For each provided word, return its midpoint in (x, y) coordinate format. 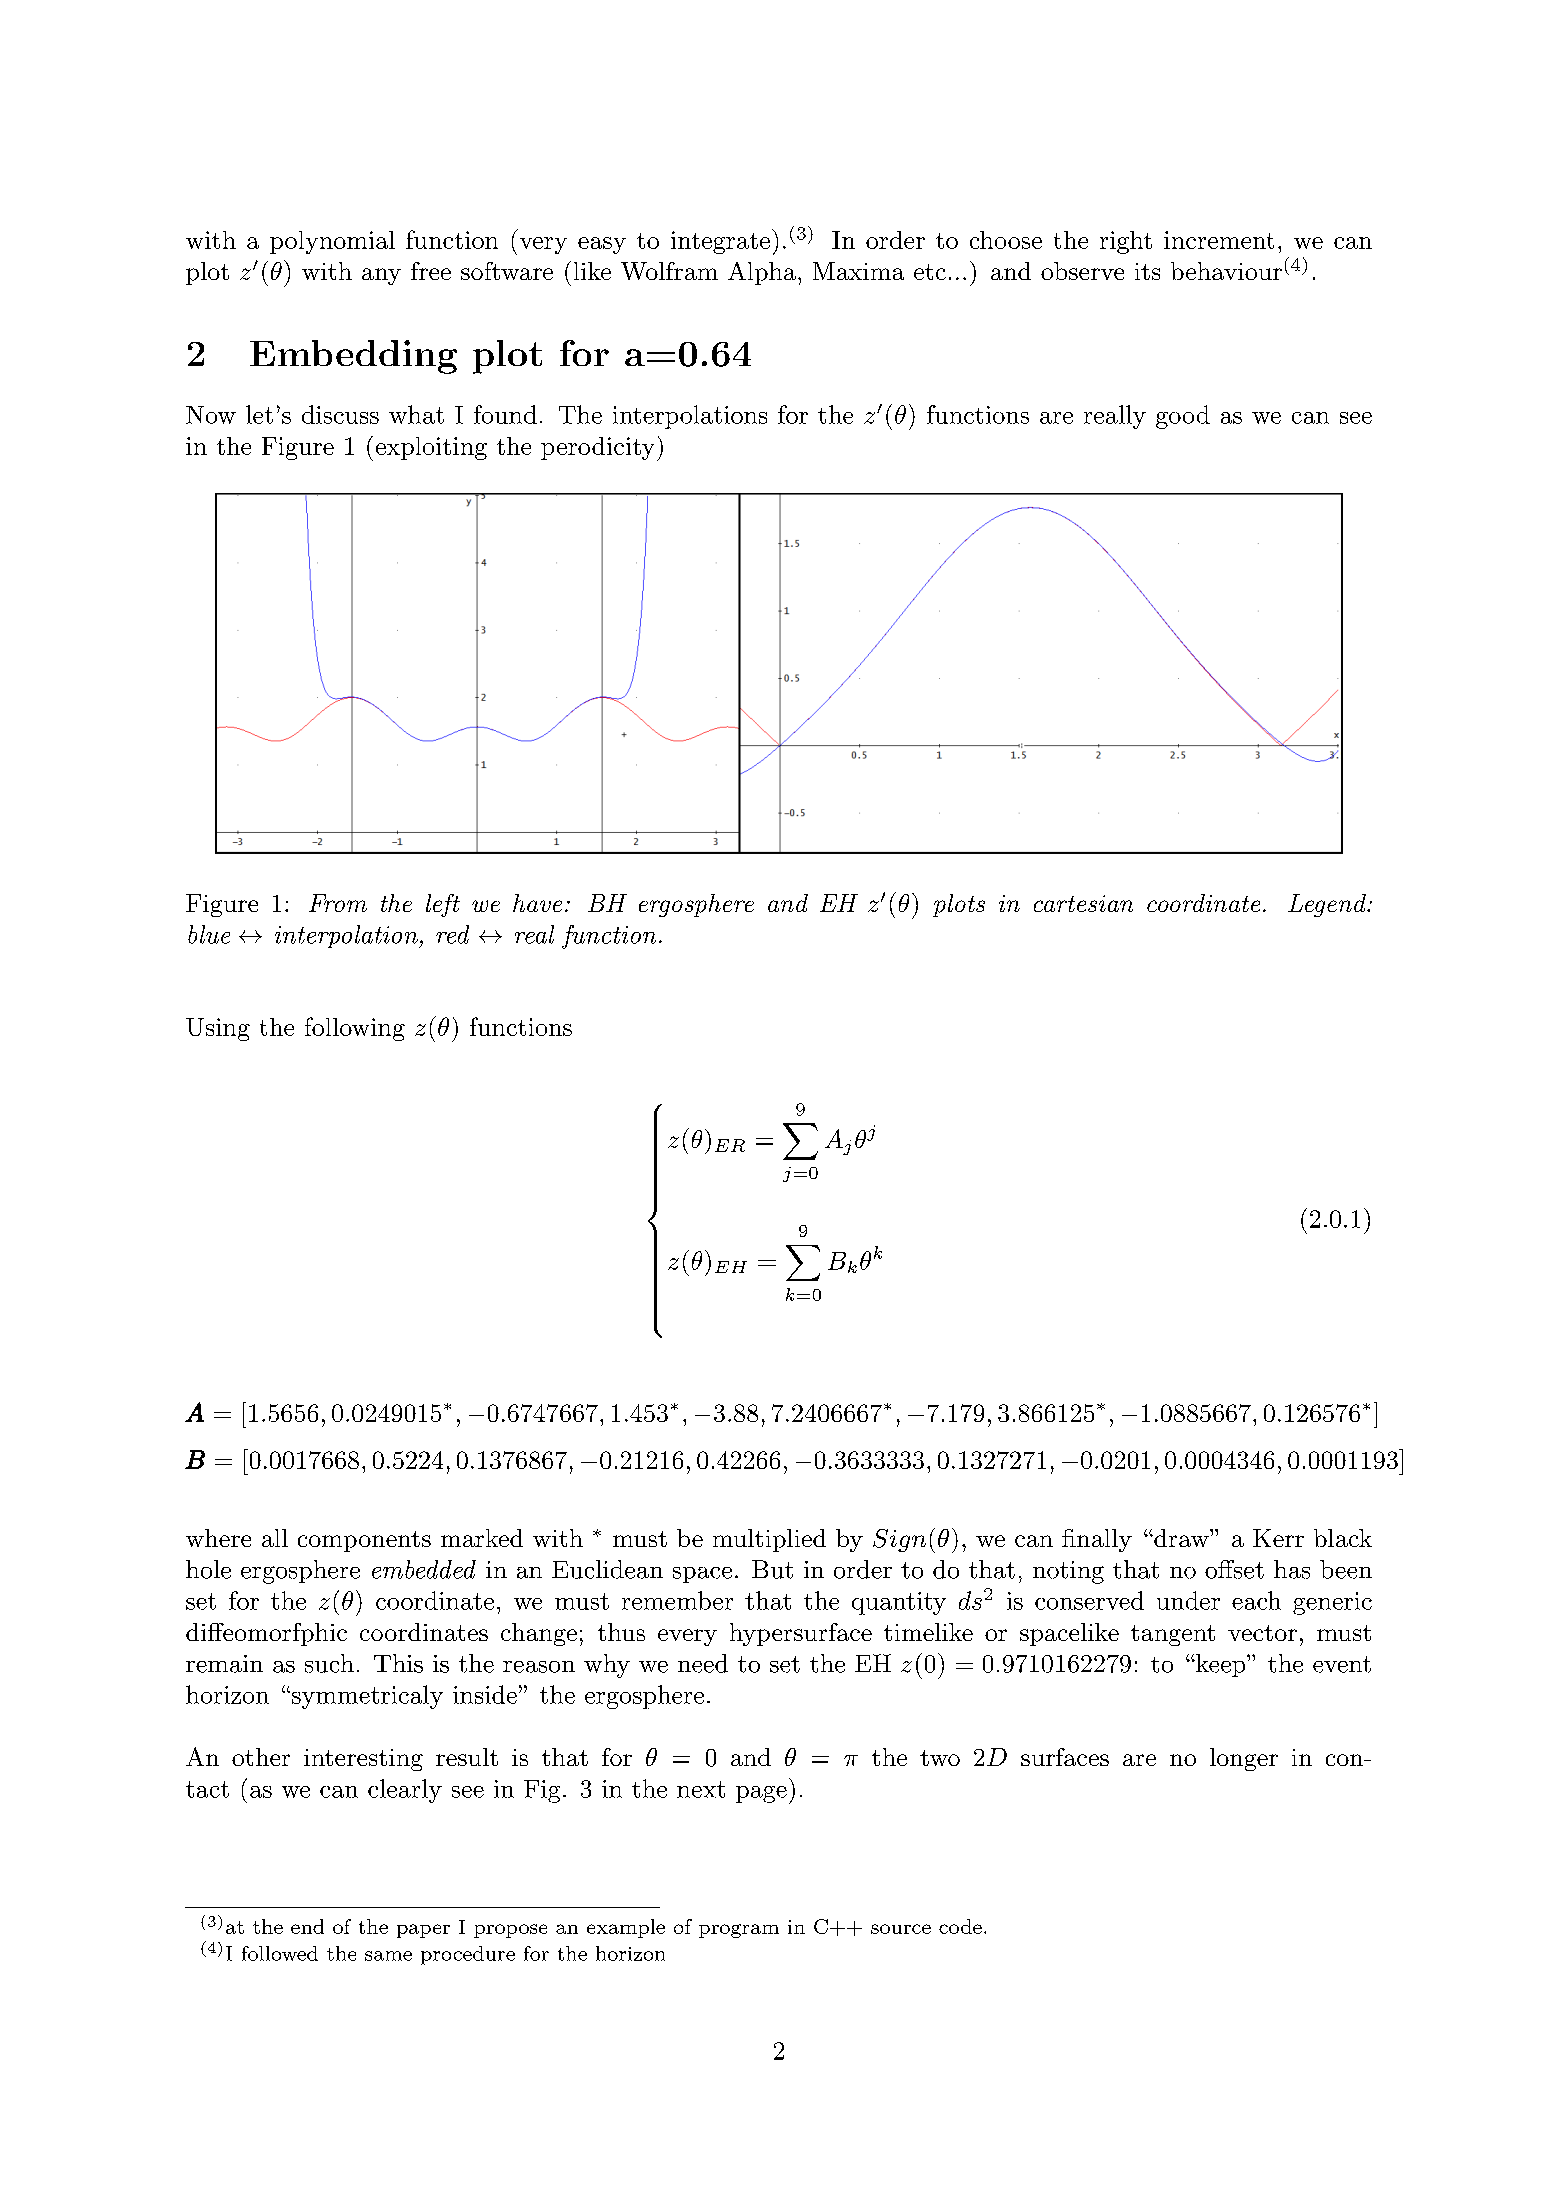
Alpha (762, 273)
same (388, 1956)
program (739, 1931)
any (381, 276)
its (1147, 271)
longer (1244, 1759)
